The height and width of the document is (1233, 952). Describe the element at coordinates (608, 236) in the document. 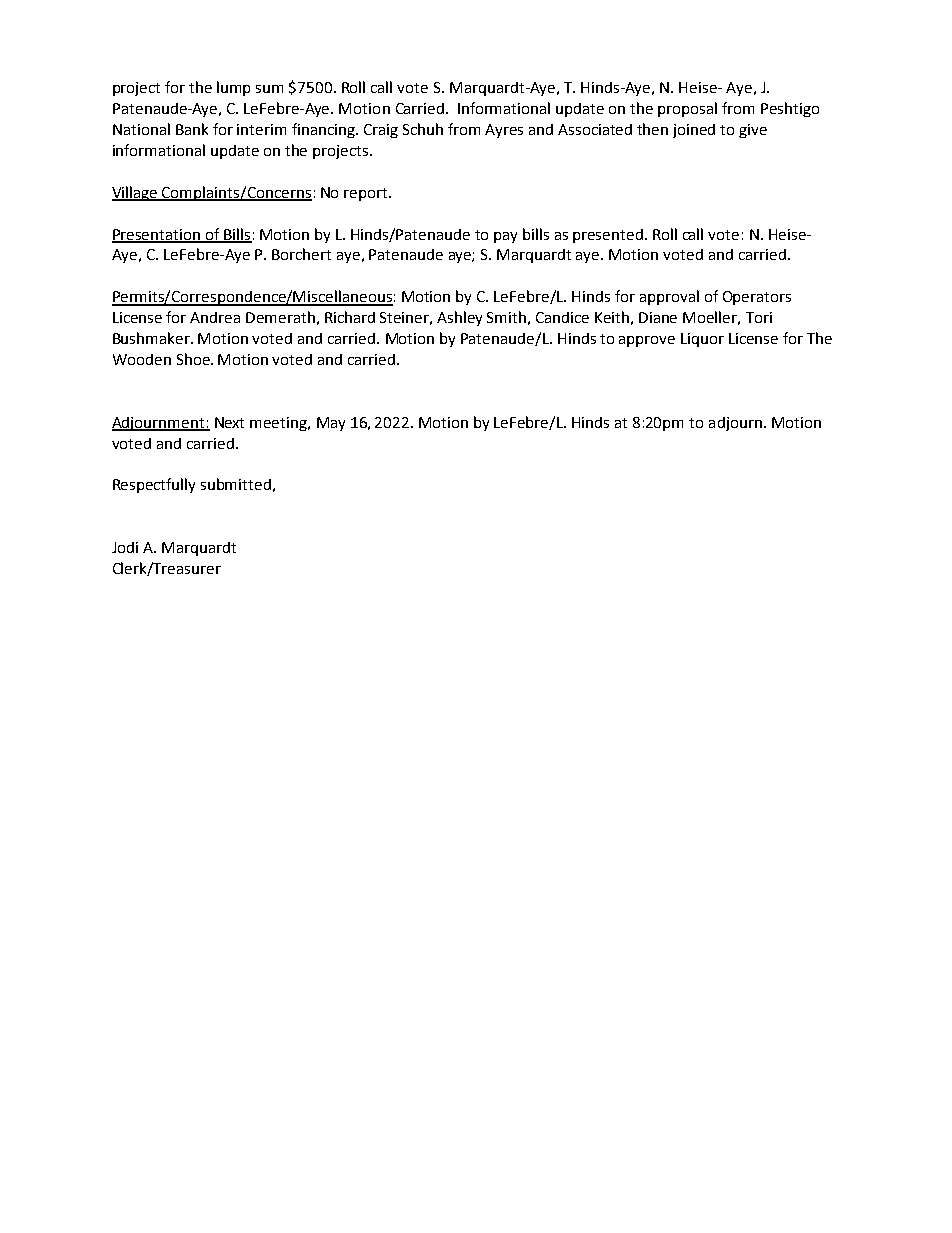

I see `presented` at that location.
